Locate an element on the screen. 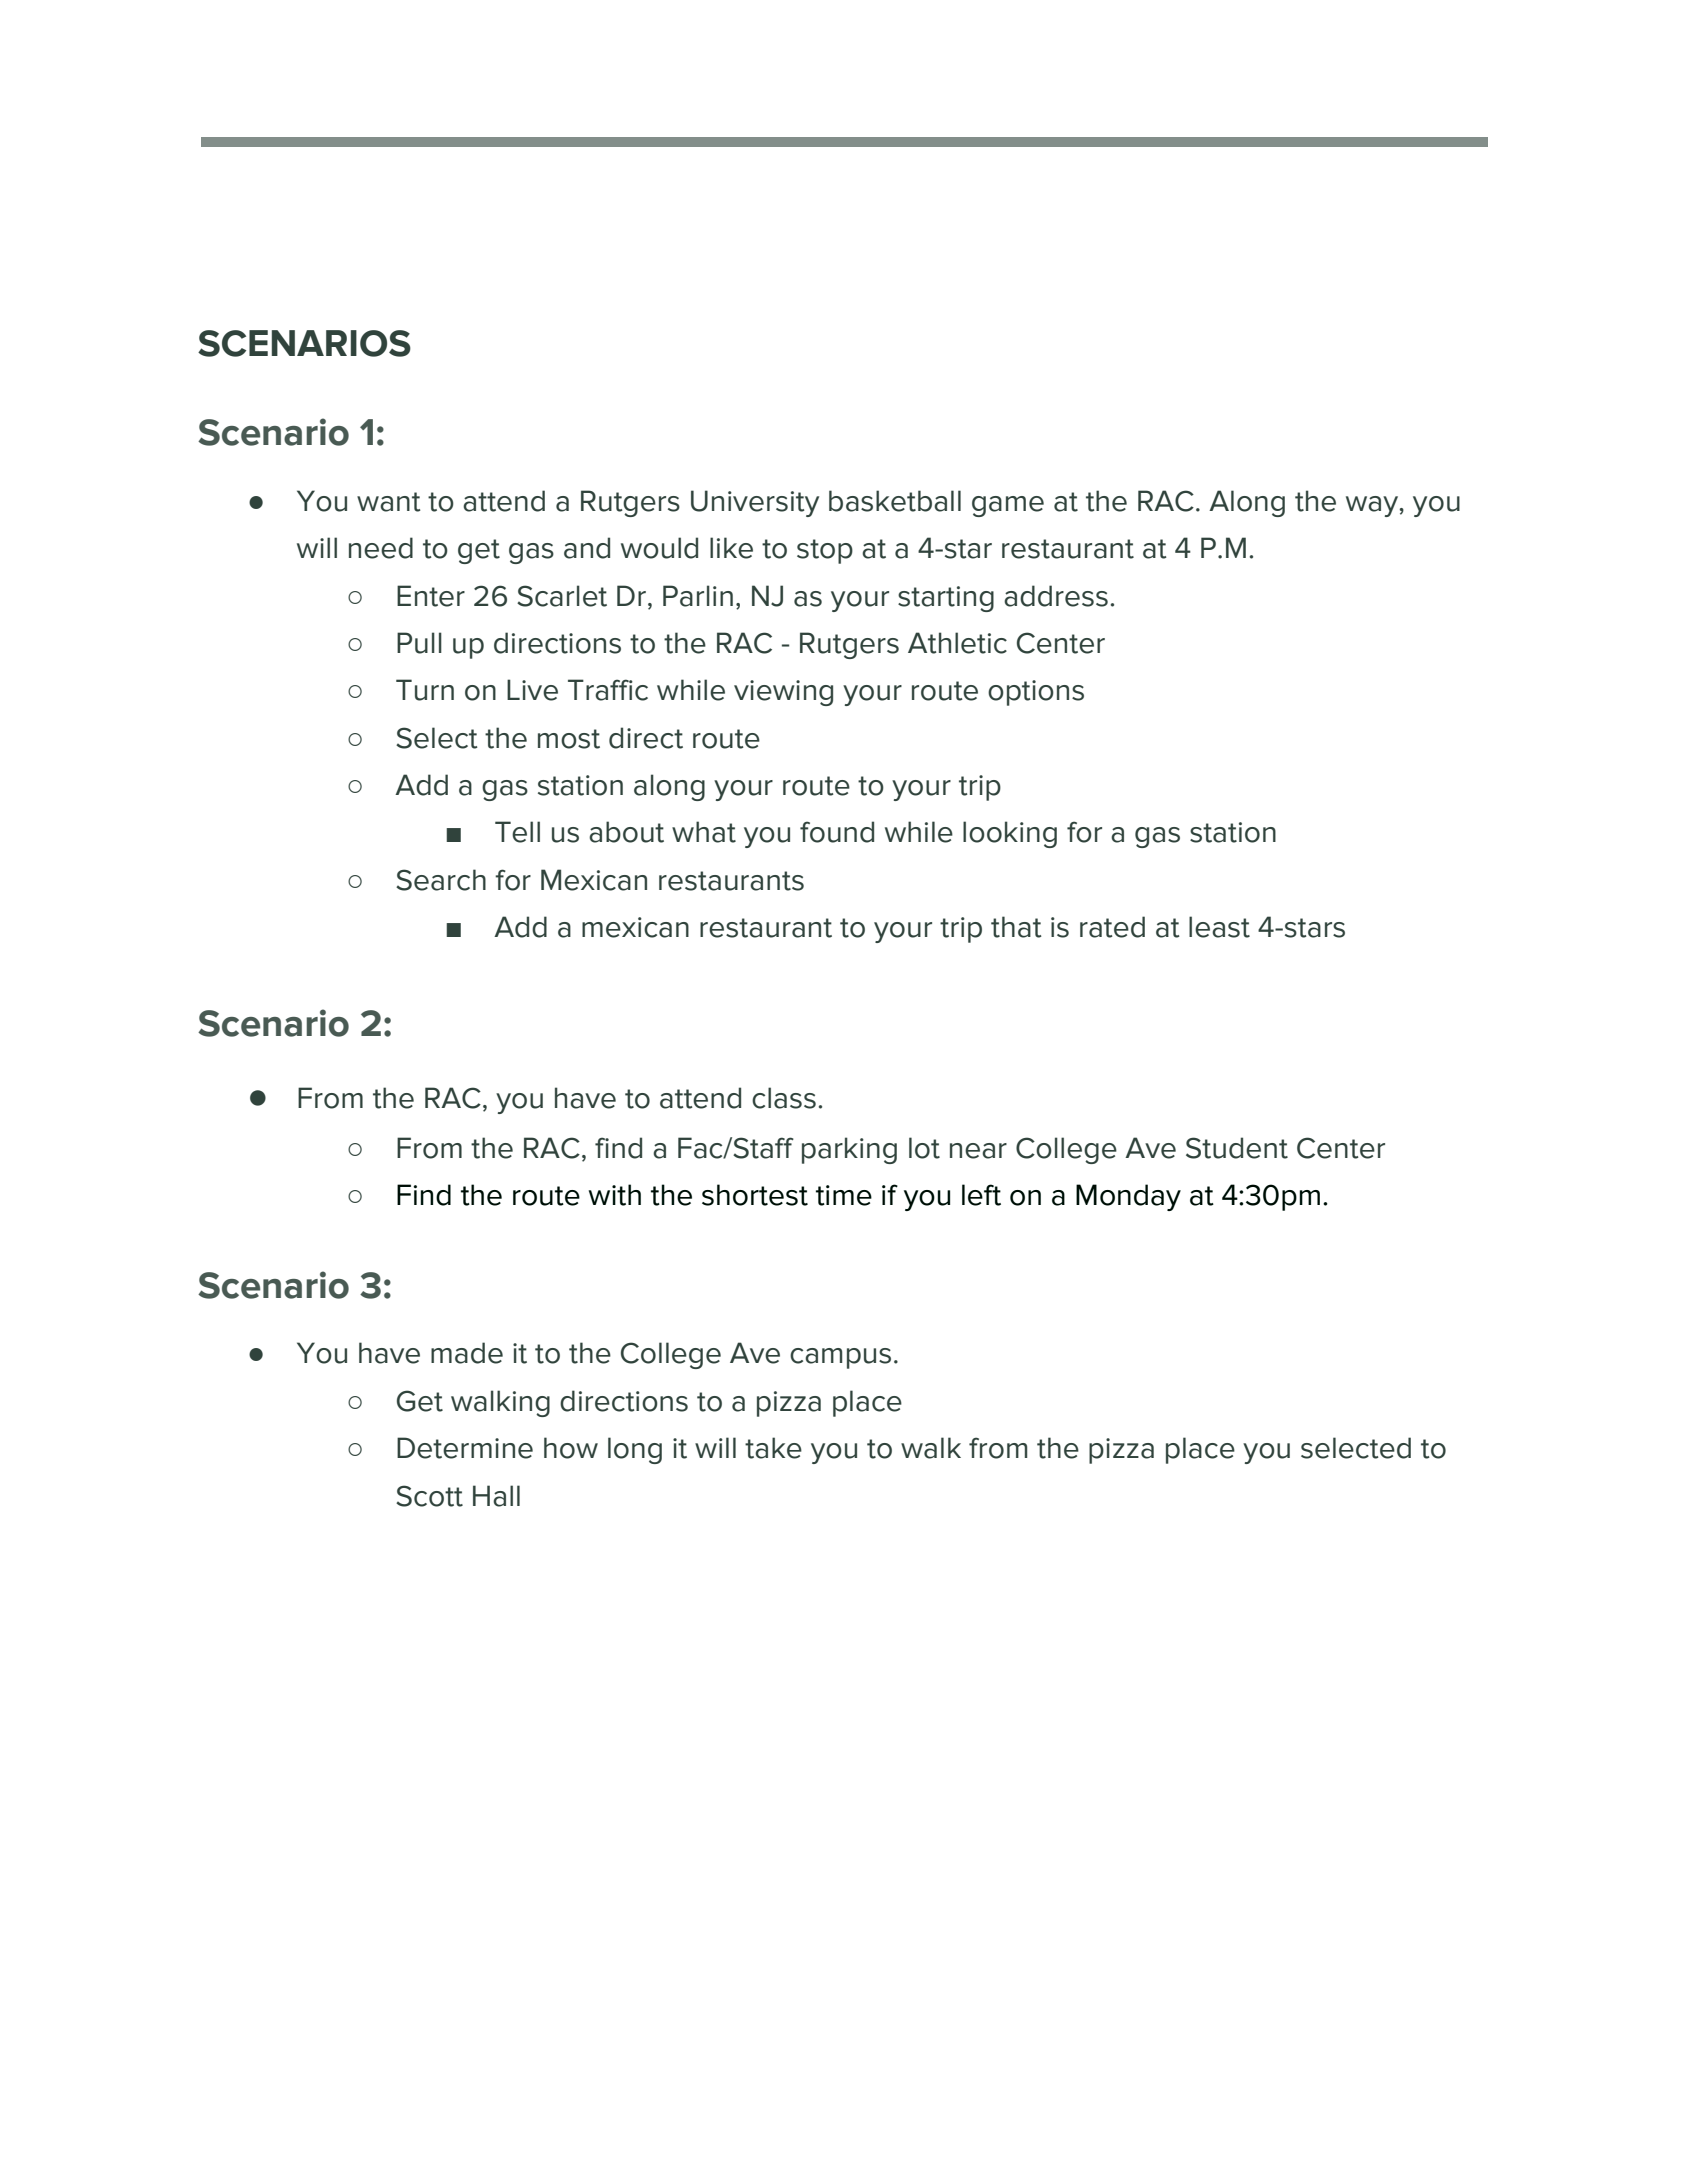 The width and height of the screenshot is (1681, 2175). most is located at coordinates (569, 739).
